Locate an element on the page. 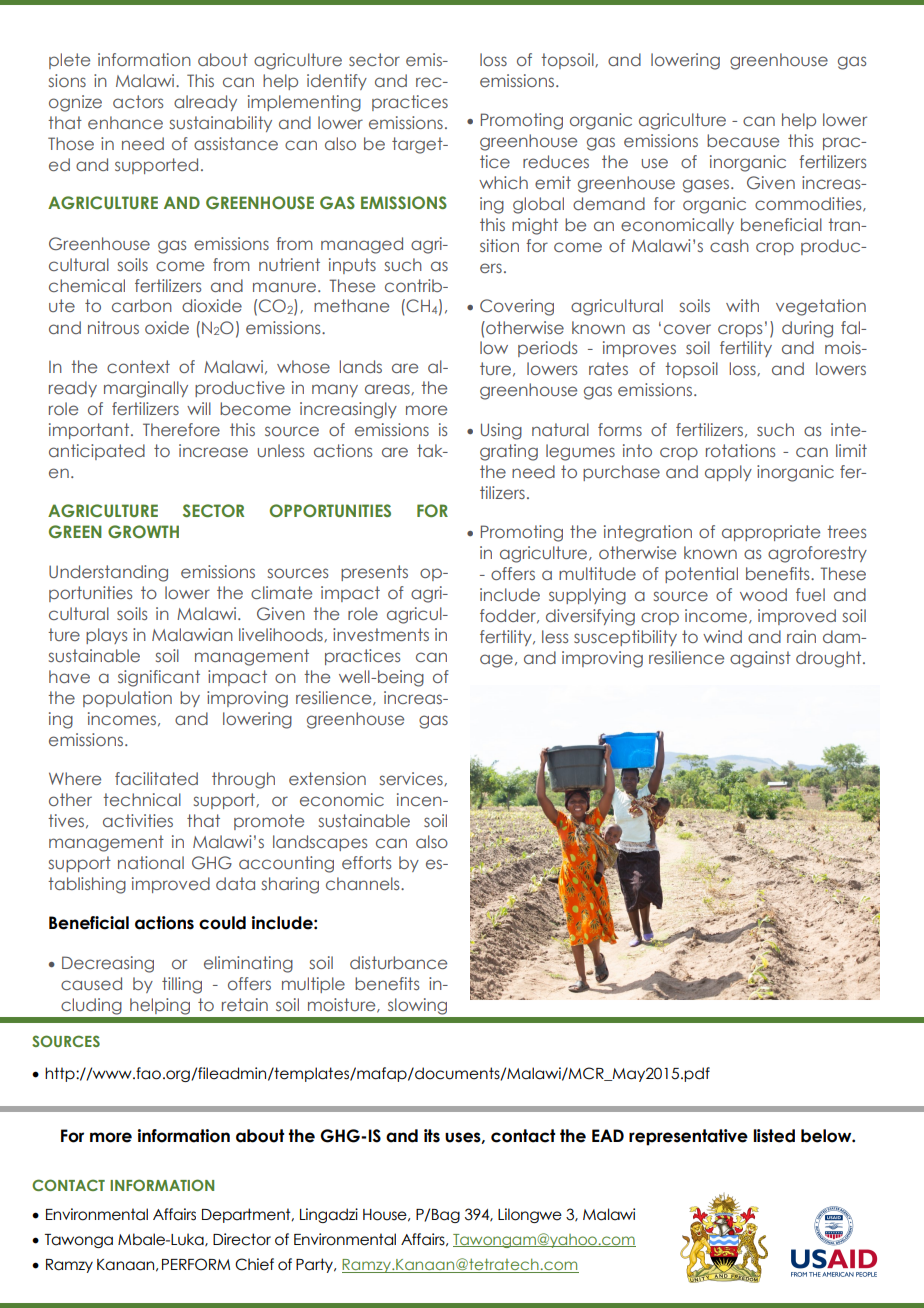 The height and width of the page is (1308, 924). Director is located at coordinates (242, 1239).
